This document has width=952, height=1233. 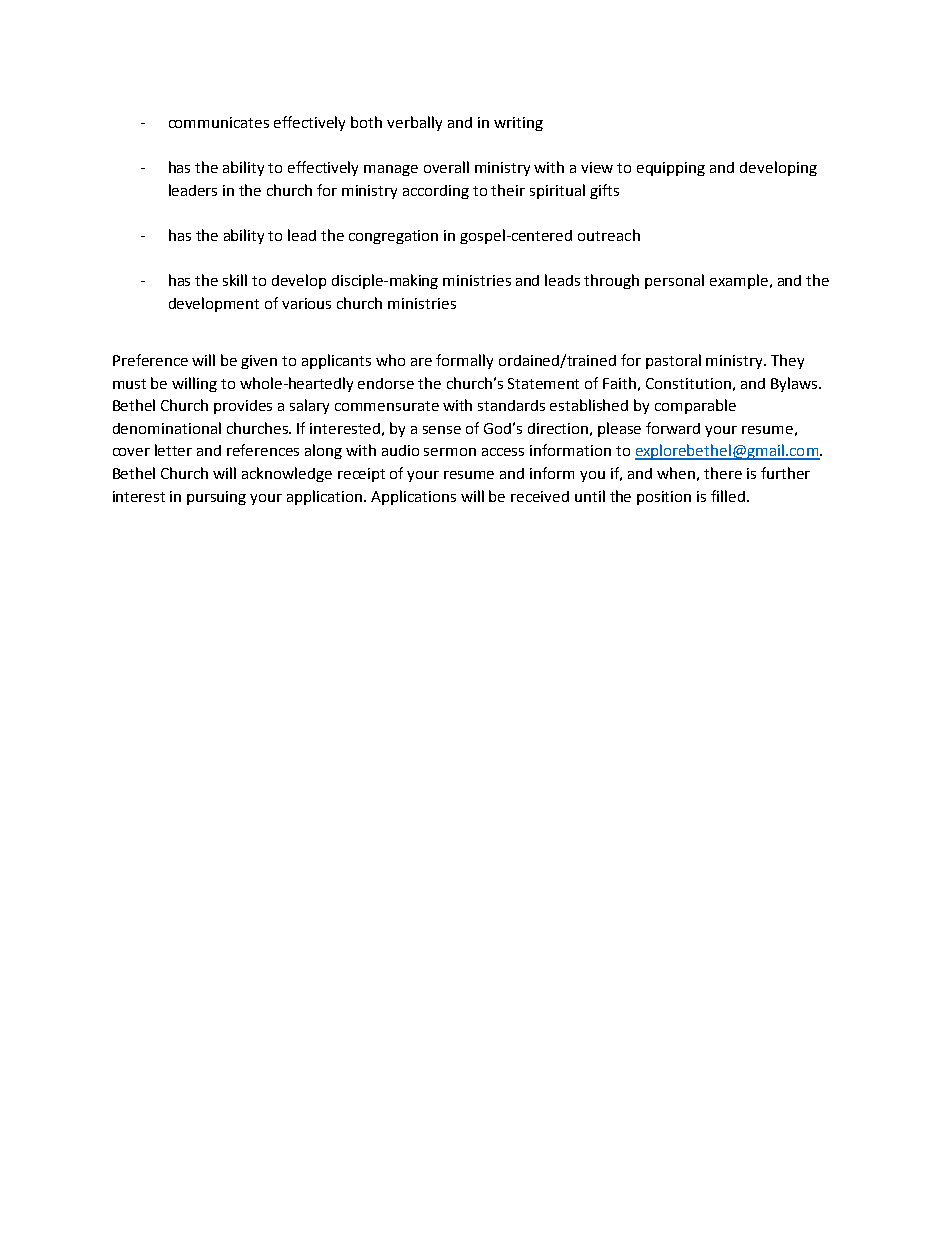 What do you see at coordinates (739, 281) in the document?
I see `example` at bounding box center [739, 281].
